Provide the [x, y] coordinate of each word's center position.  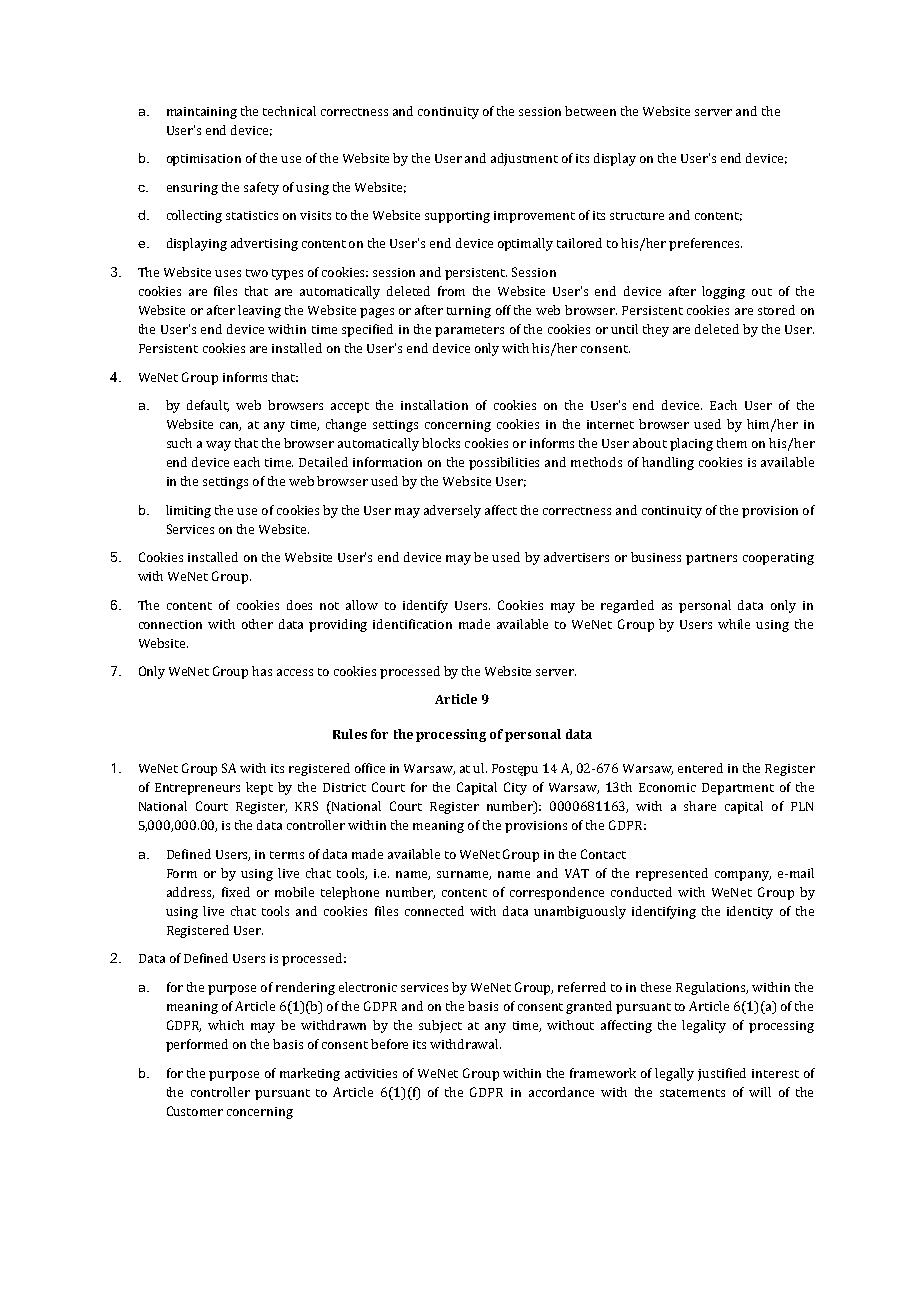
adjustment [524, 159]
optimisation [204, 160]
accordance [561, 1092]
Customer [195, 1111]
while [734, 624]
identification [412, 624]
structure [637, 216]
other [257, 624]
